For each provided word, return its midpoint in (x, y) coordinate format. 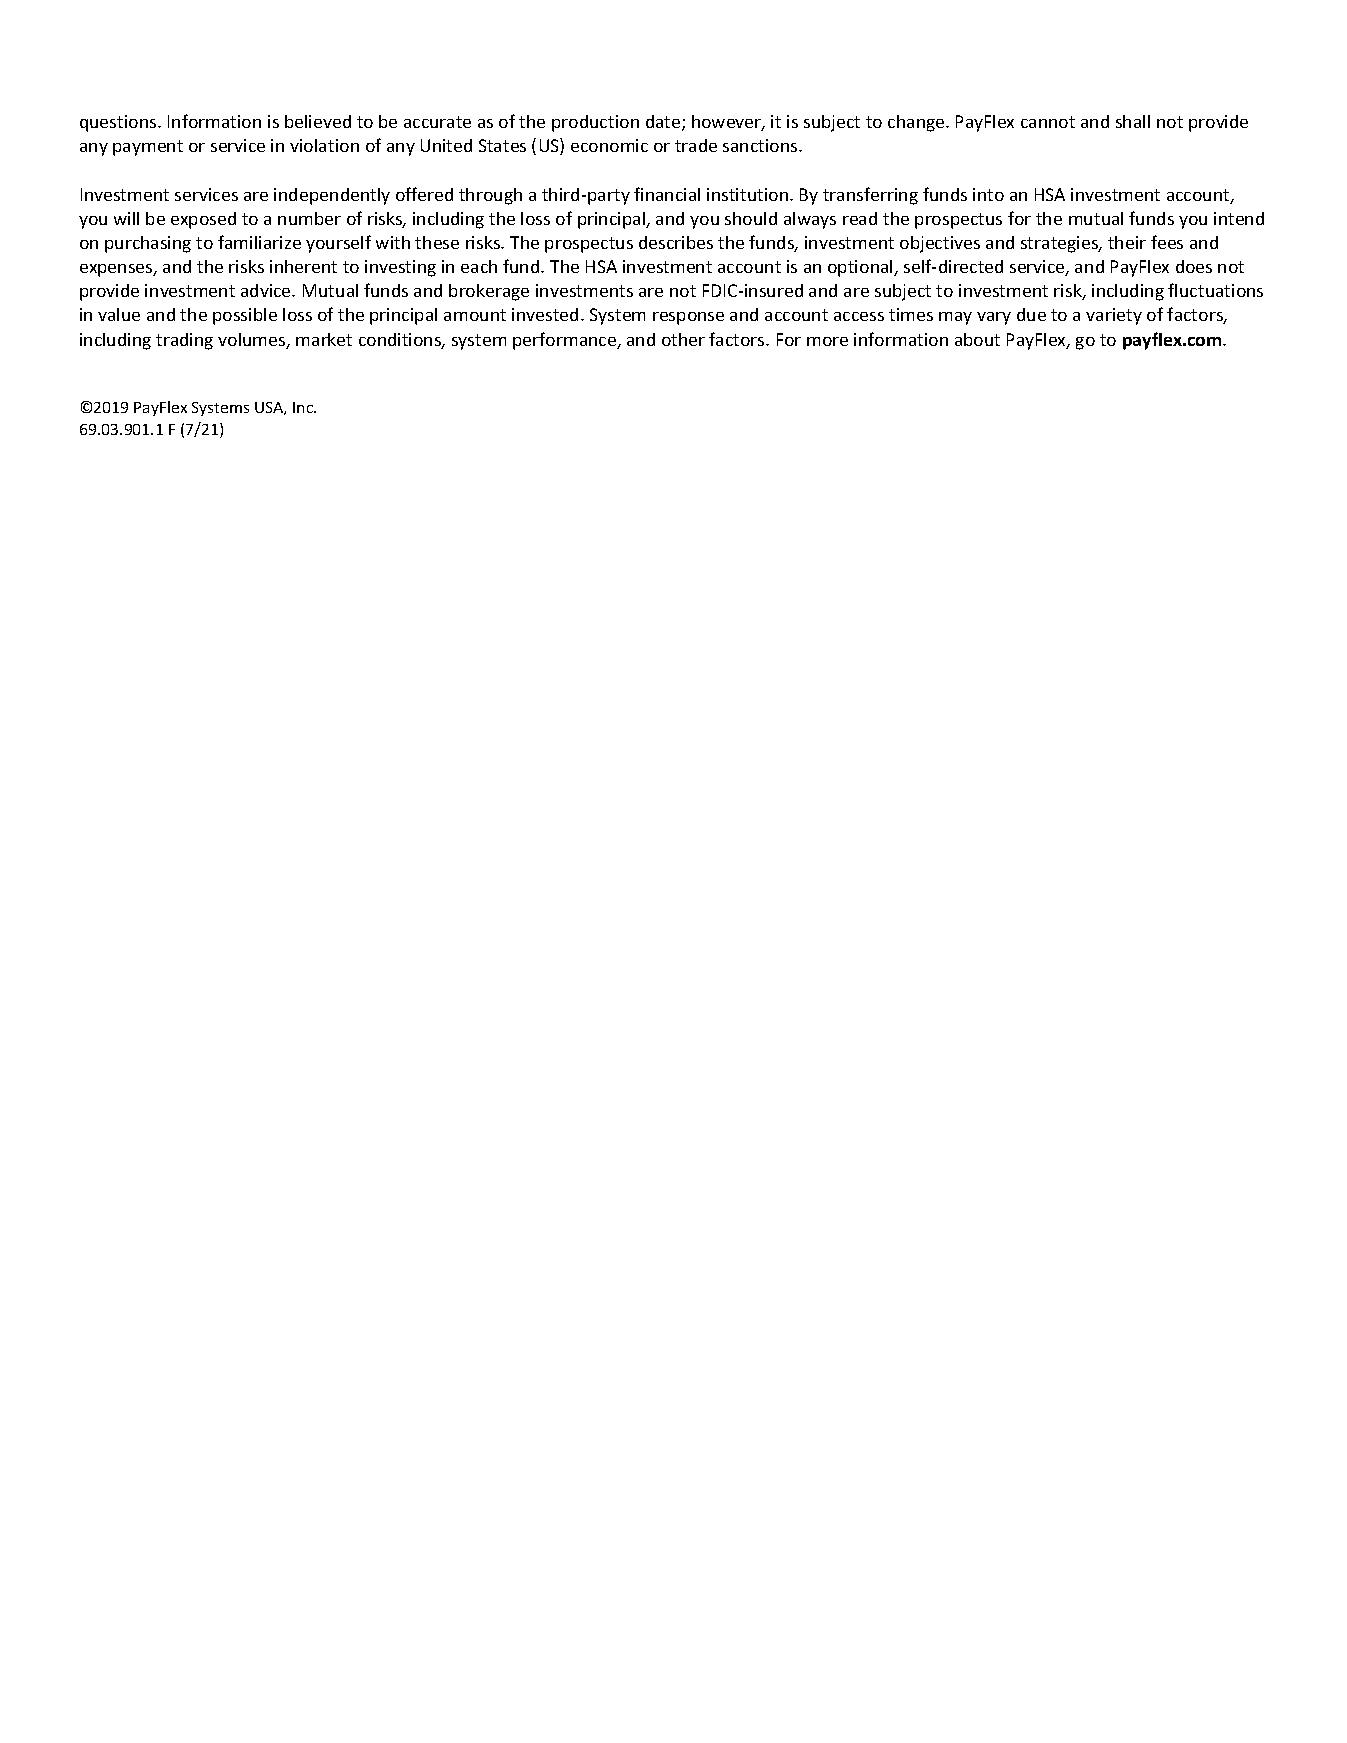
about (977, 339)
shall (1133, 121)
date (664, 123)
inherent (303, 266)
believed (318, 121)
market (324, 339)
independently (332, 196)
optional (861, 268)
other (683, 339)
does (1194, 266)
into (988, 194)
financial (667, 194)
